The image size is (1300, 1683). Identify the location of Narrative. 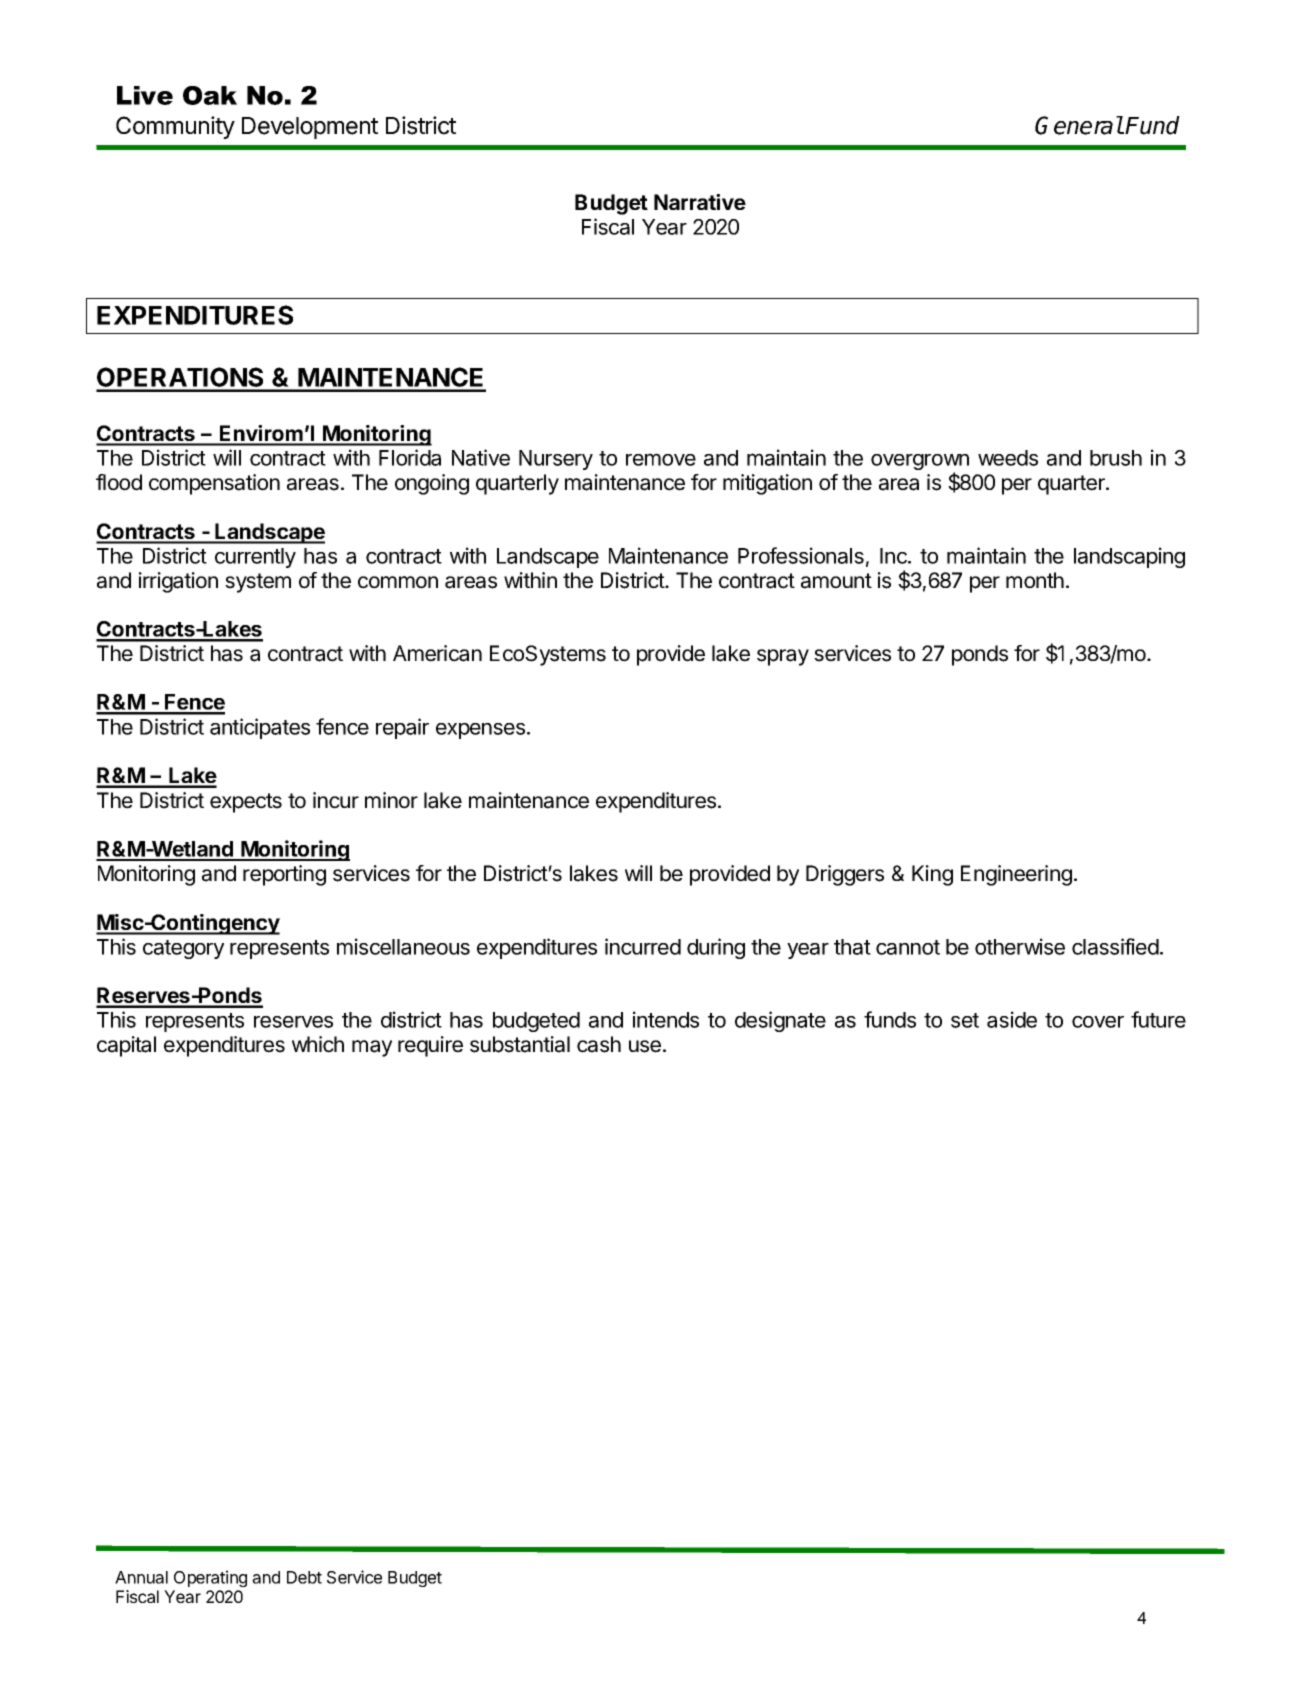
(700, 202).
